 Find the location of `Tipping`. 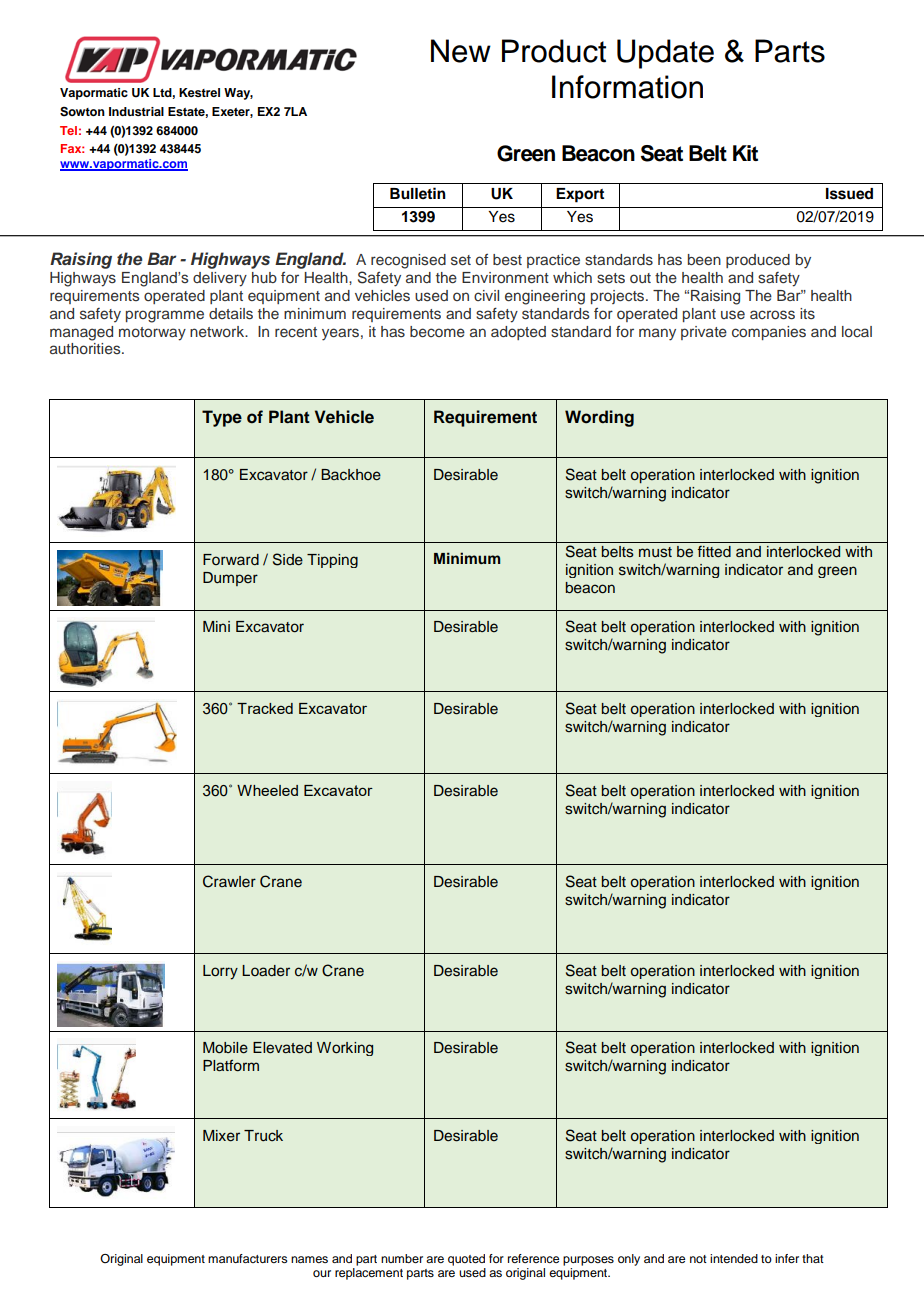

Tipping is located at coordinates (332, 561).
